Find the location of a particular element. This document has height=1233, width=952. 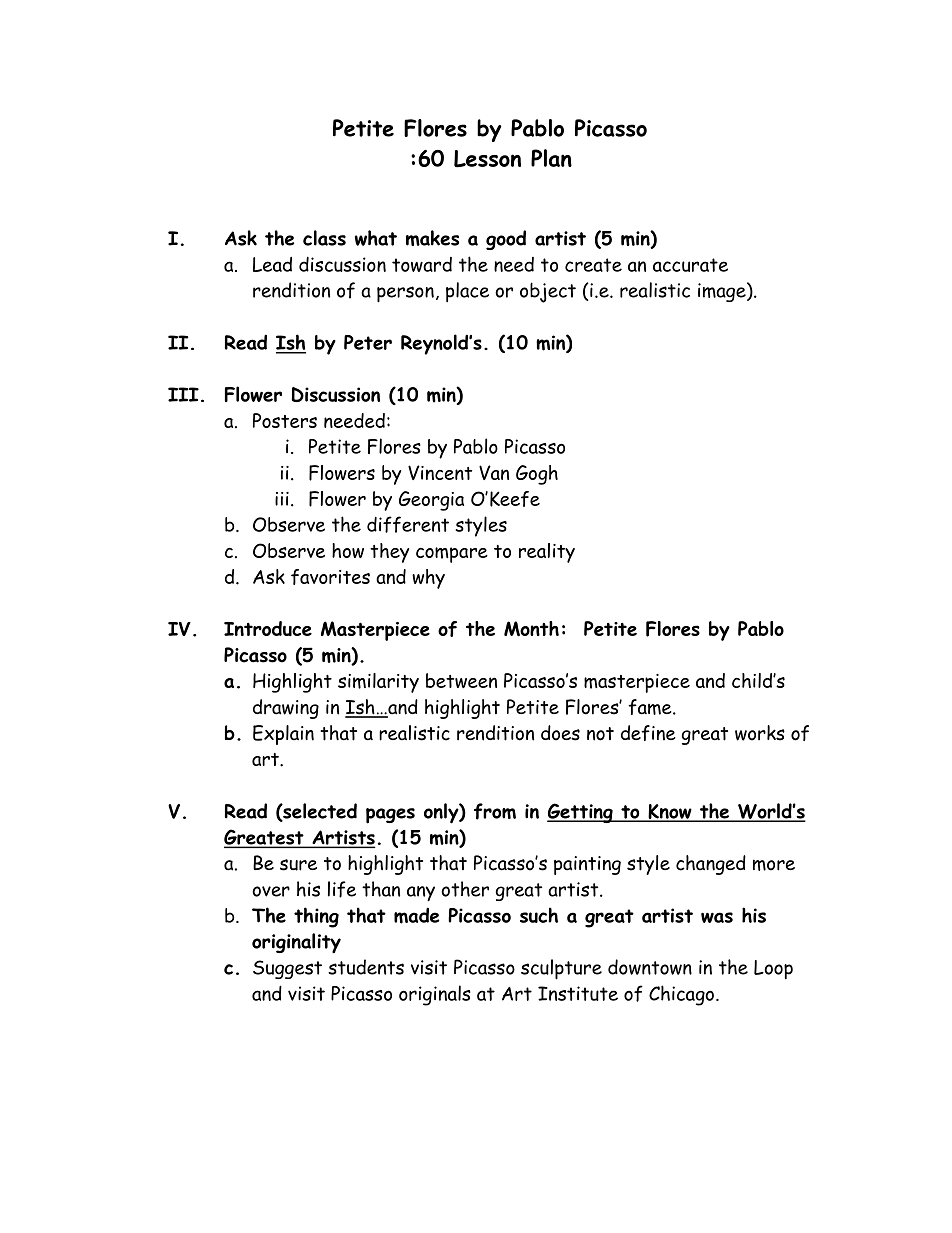

Plan is located at coordinates (551, 158).
